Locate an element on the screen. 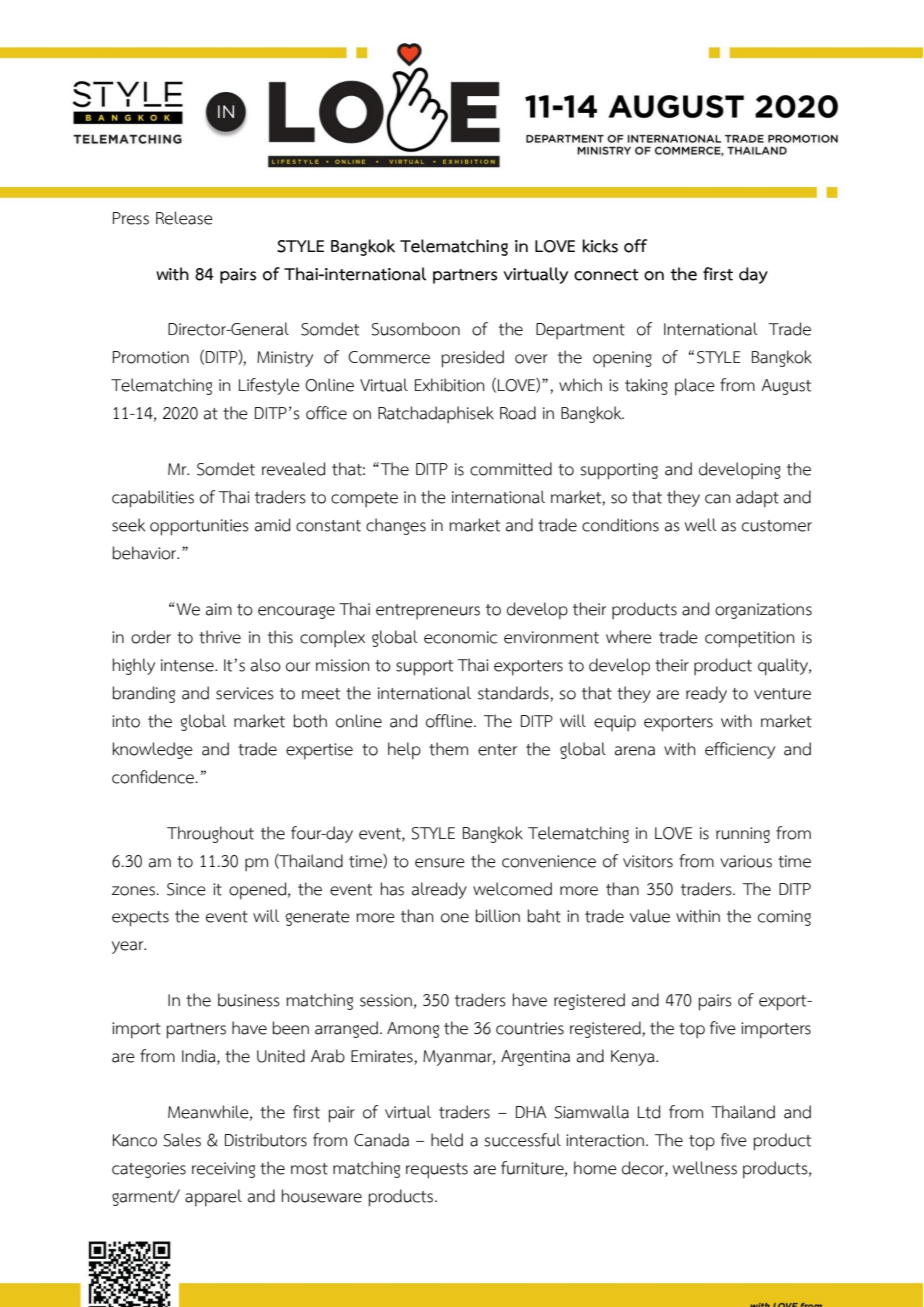  offline is located at coordinates (450, 721).
